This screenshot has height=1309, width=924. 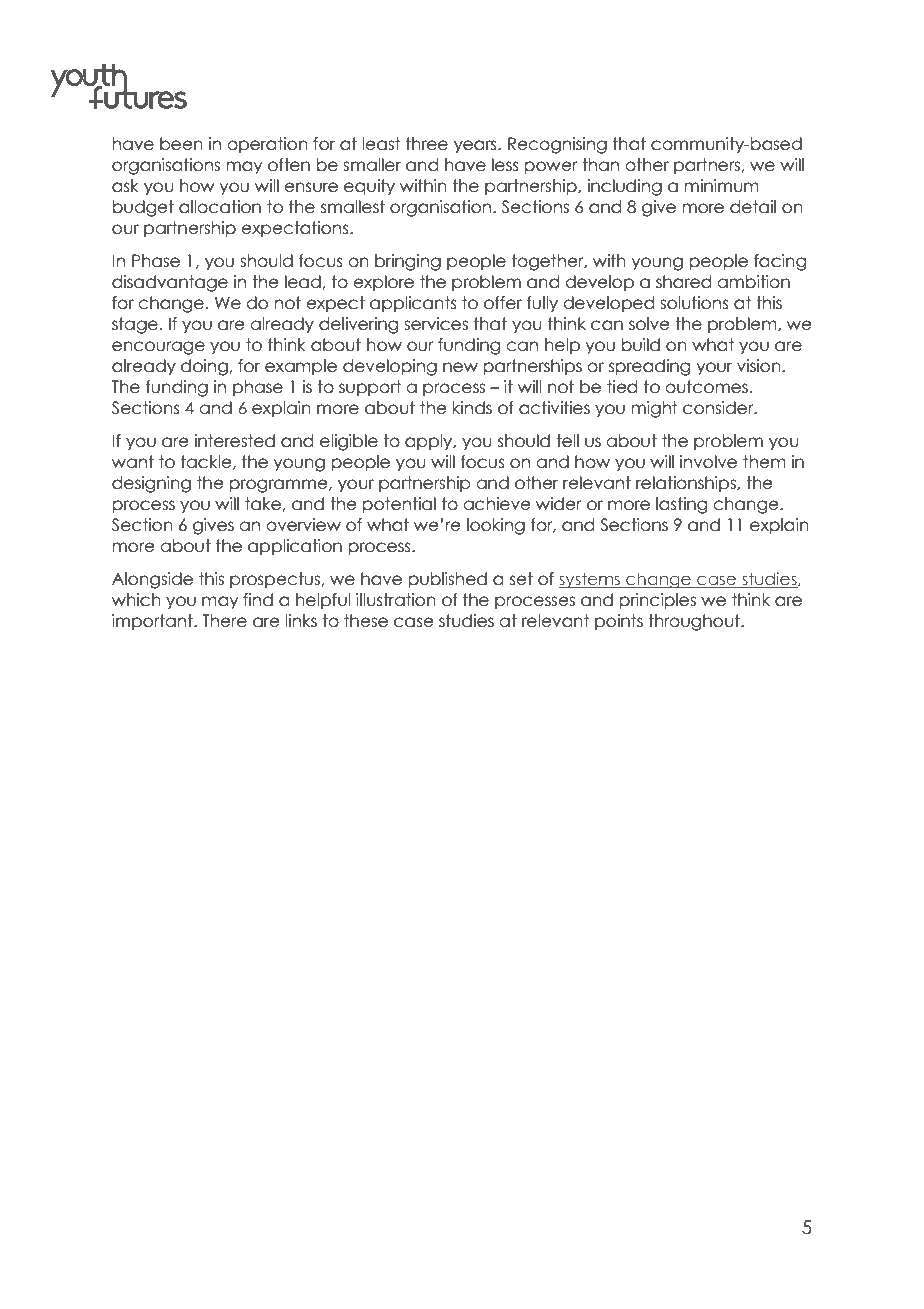 What do you see at coordinates (436, 324) in the screenshot?
I see `services` at bounding box center [436, 324].
